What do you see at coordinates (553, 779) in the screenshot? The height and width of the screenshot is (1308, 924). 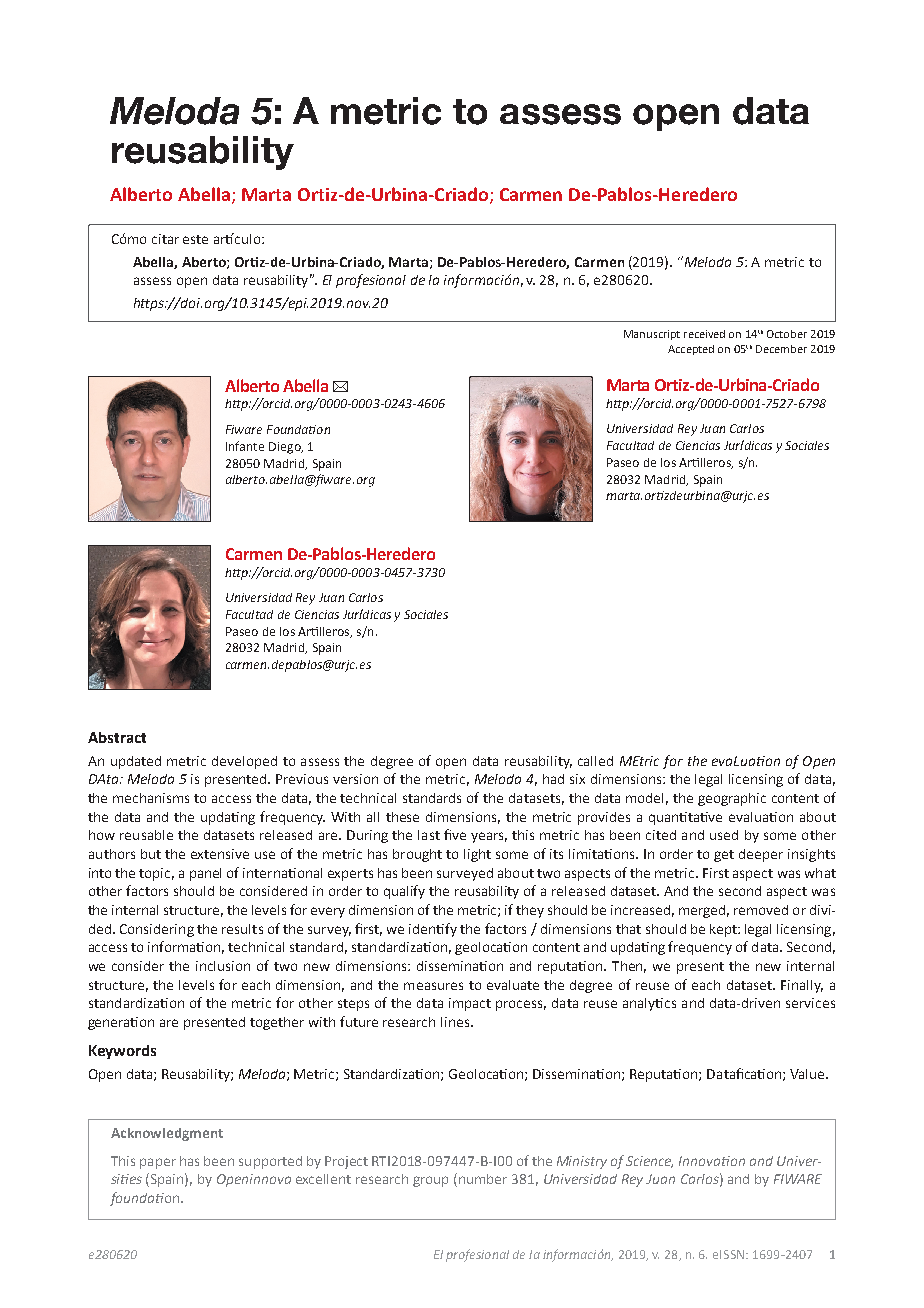 I see `had` at bounding box center [553, 779].
